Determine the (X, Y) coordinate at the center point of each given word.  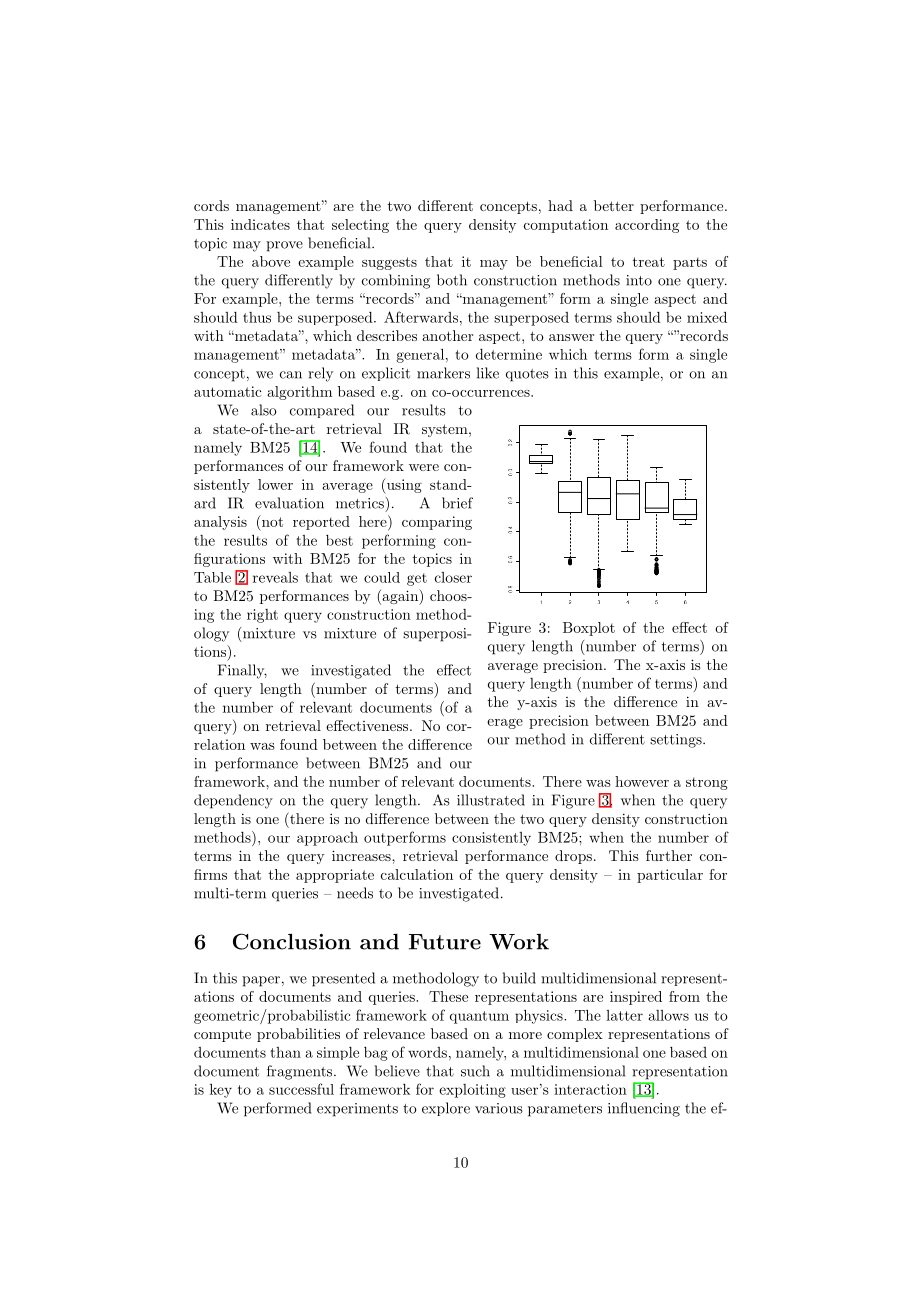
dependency (233, 801)
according (647, 226)
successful (301, 1089)
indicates (260, 224)
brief (457, 503)
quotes (527, 375)
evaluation (289, 503)
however (642, 781)
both (452, 280)
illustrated (491, 800)
